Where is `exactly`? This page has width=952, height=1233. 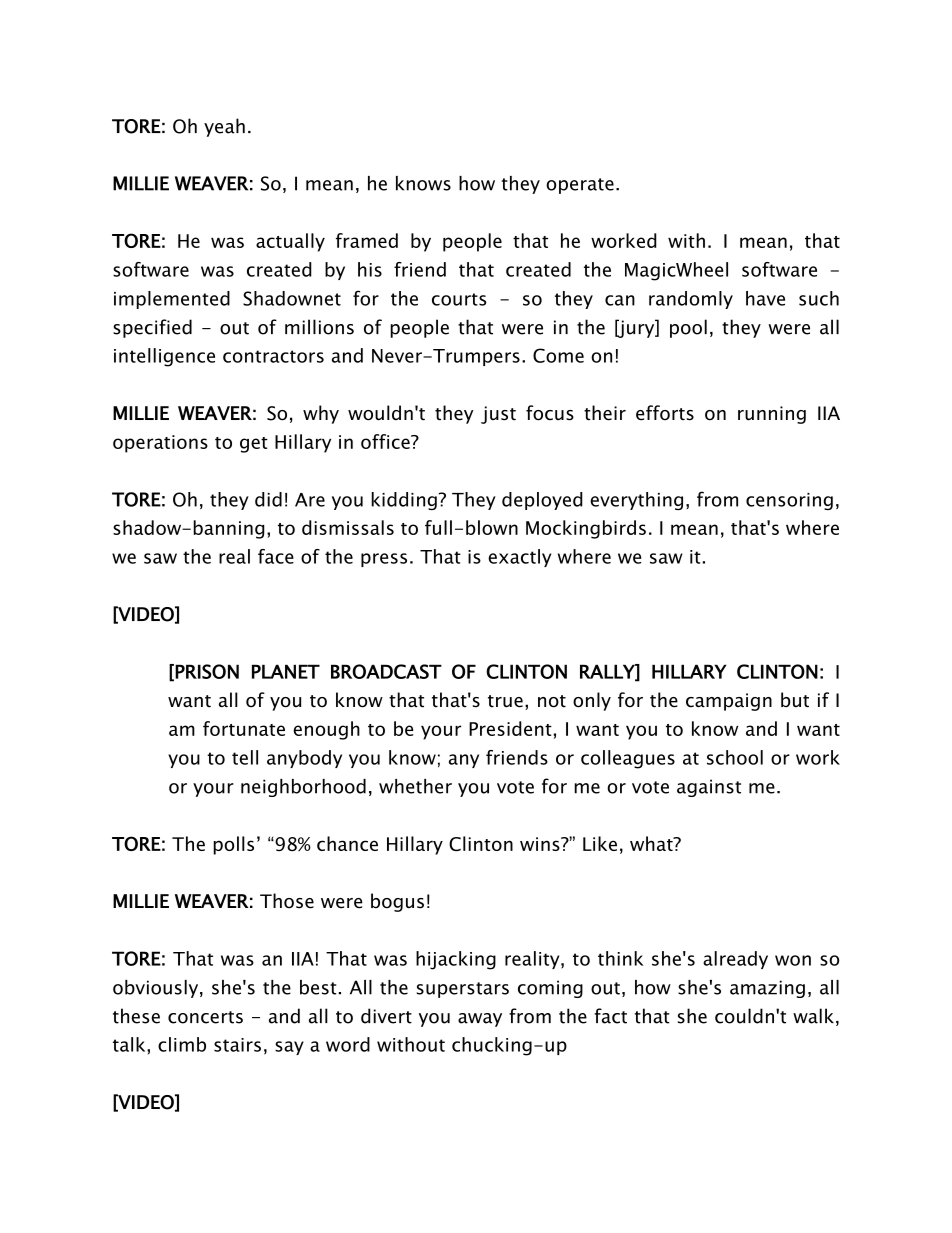
exactly is located at coordinates (519, 558).
